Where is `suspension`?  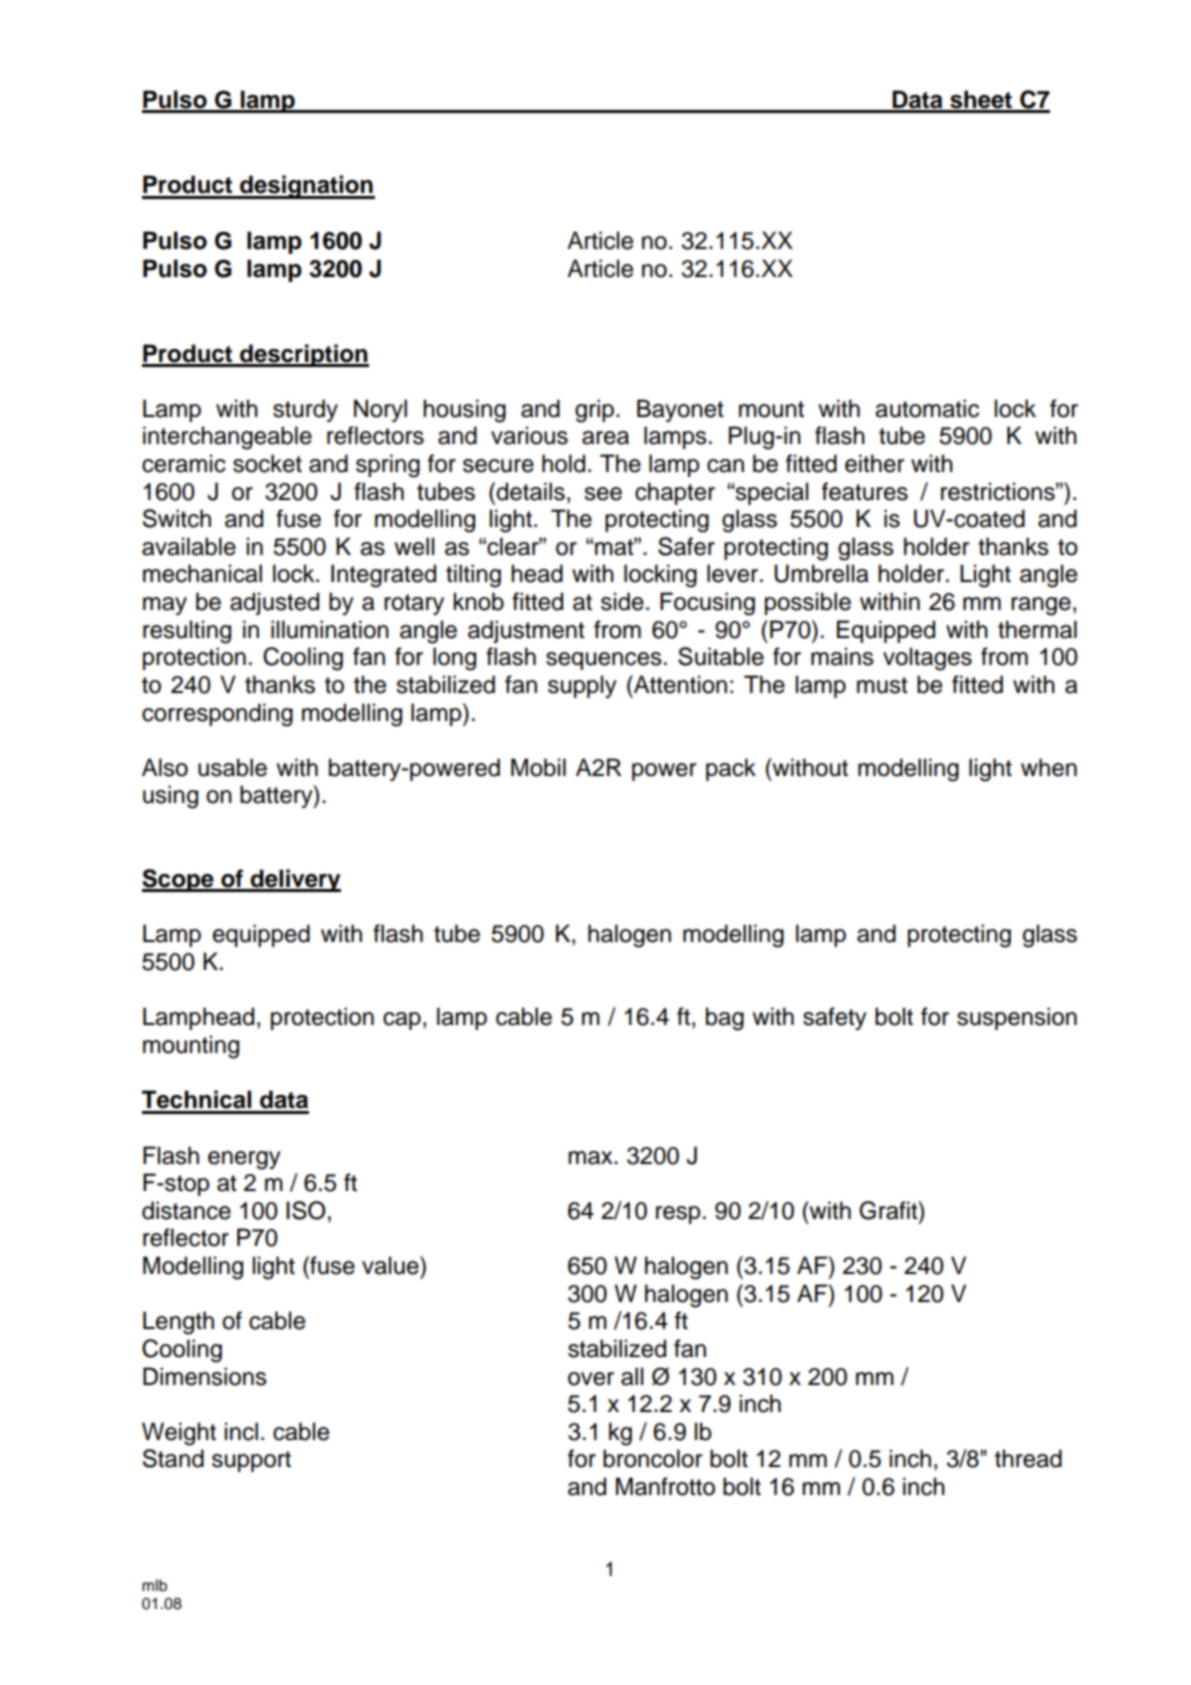 suspension is located at coordinates (1017, 1018).
